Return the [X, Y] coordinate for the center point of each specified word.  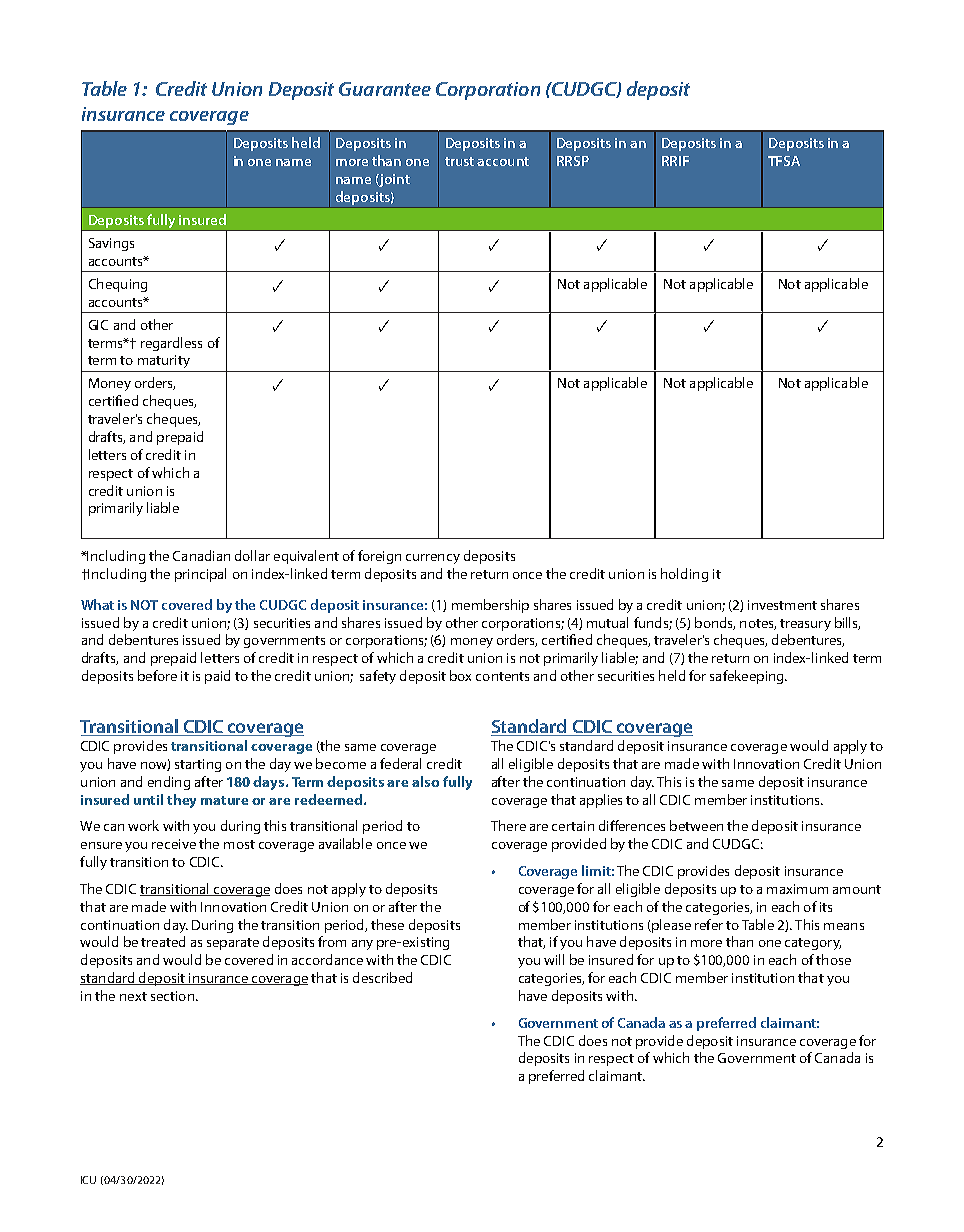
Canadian [201, 555]
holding [684, 575]
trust [459, 161]
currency [433, 559]
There [508, 825]
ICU [88, 1180]
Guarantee [385, 89]
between [696, 825]
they [181, 801]
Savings [111, 244]
